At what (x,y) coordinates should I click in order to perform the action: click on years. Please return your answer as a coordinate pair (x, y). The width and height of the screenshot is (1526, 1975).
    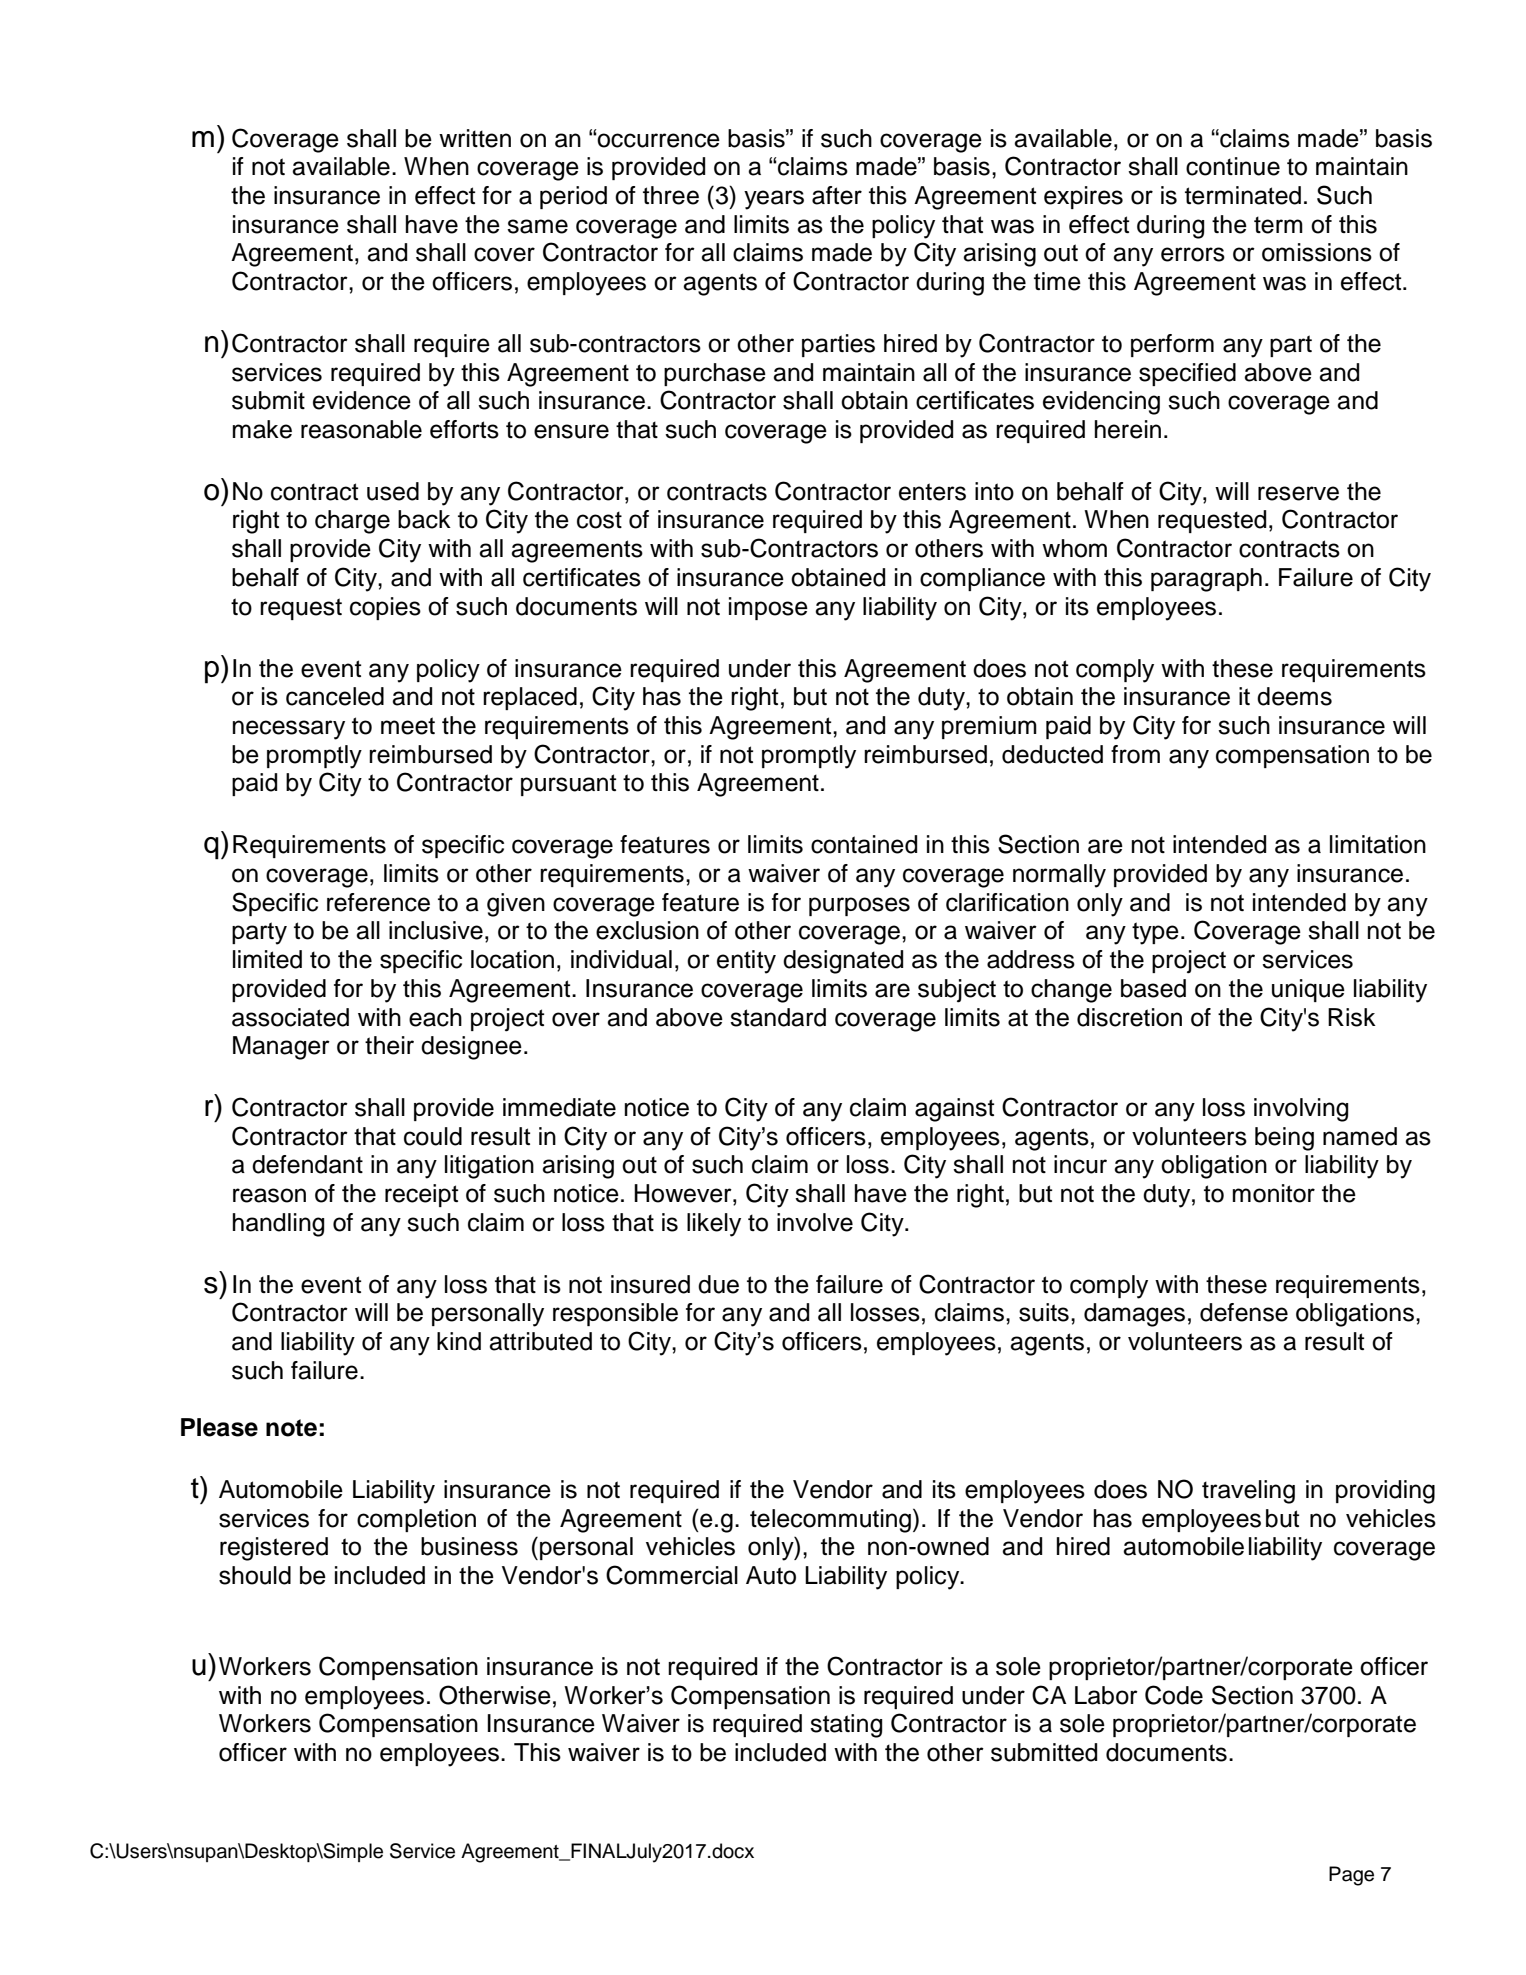
    Looking at the image, I should click on (774, 200).
